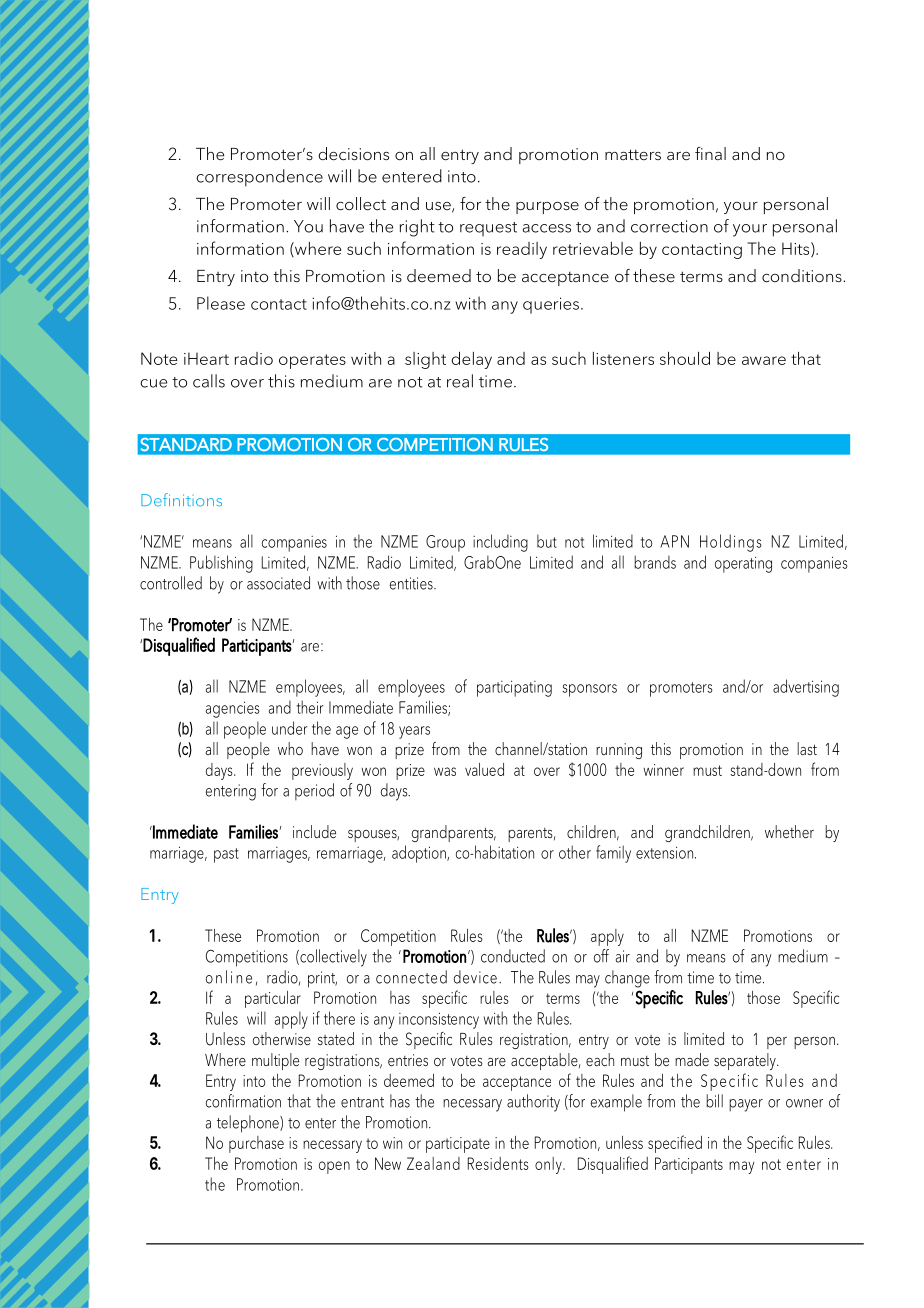  I want to click on participating, so click(514, 688).
